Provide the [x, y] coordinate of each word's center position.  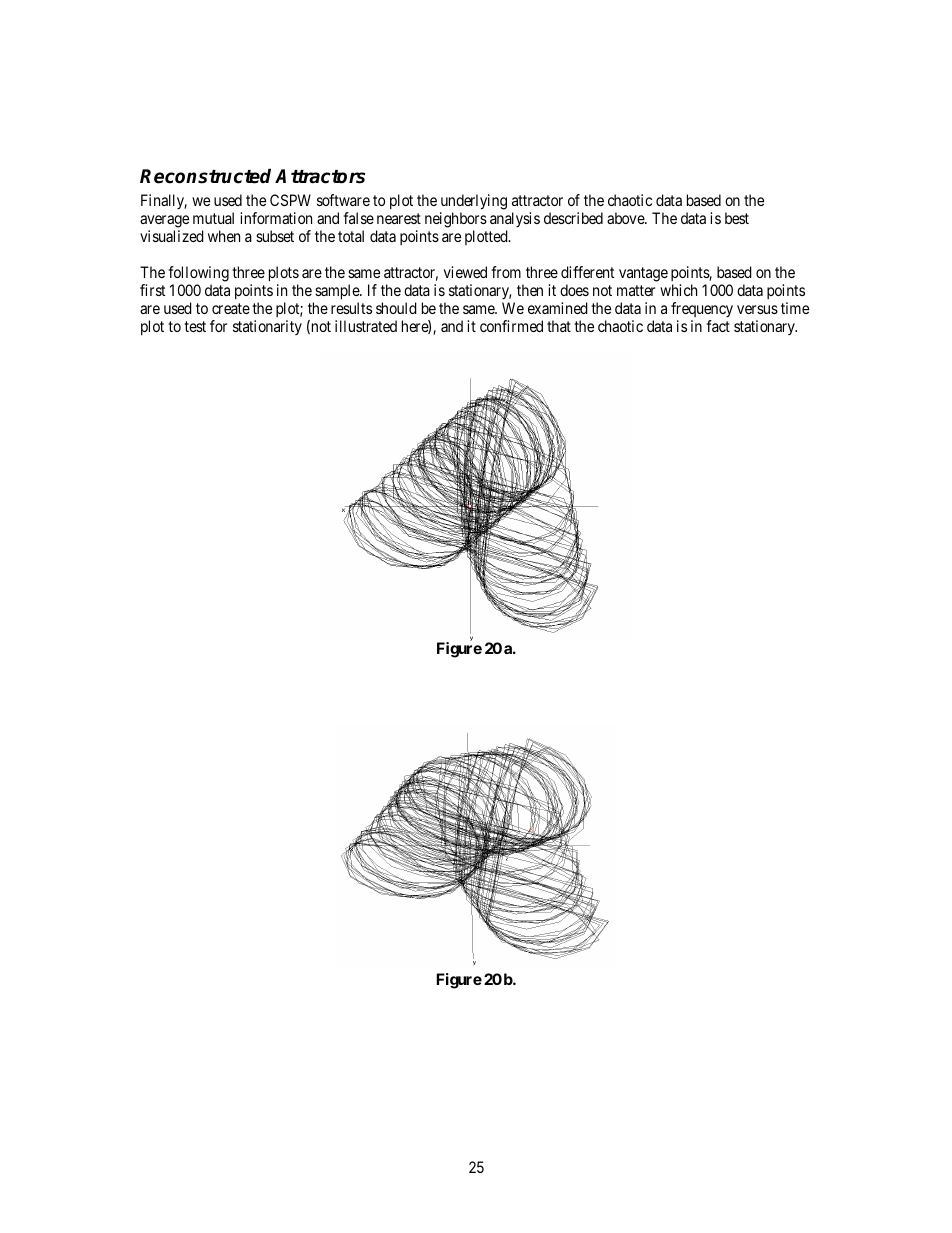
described [573, 218]
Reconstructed [205, 176]
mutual [213, 218]
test [195, 326]
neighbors [456, 221]
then [530, 290]
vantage [643, 274]
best [737, 218]
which [678, 290]
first [152, 290]
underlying [473, 203]
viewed [465, 272]
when [224, 236]
